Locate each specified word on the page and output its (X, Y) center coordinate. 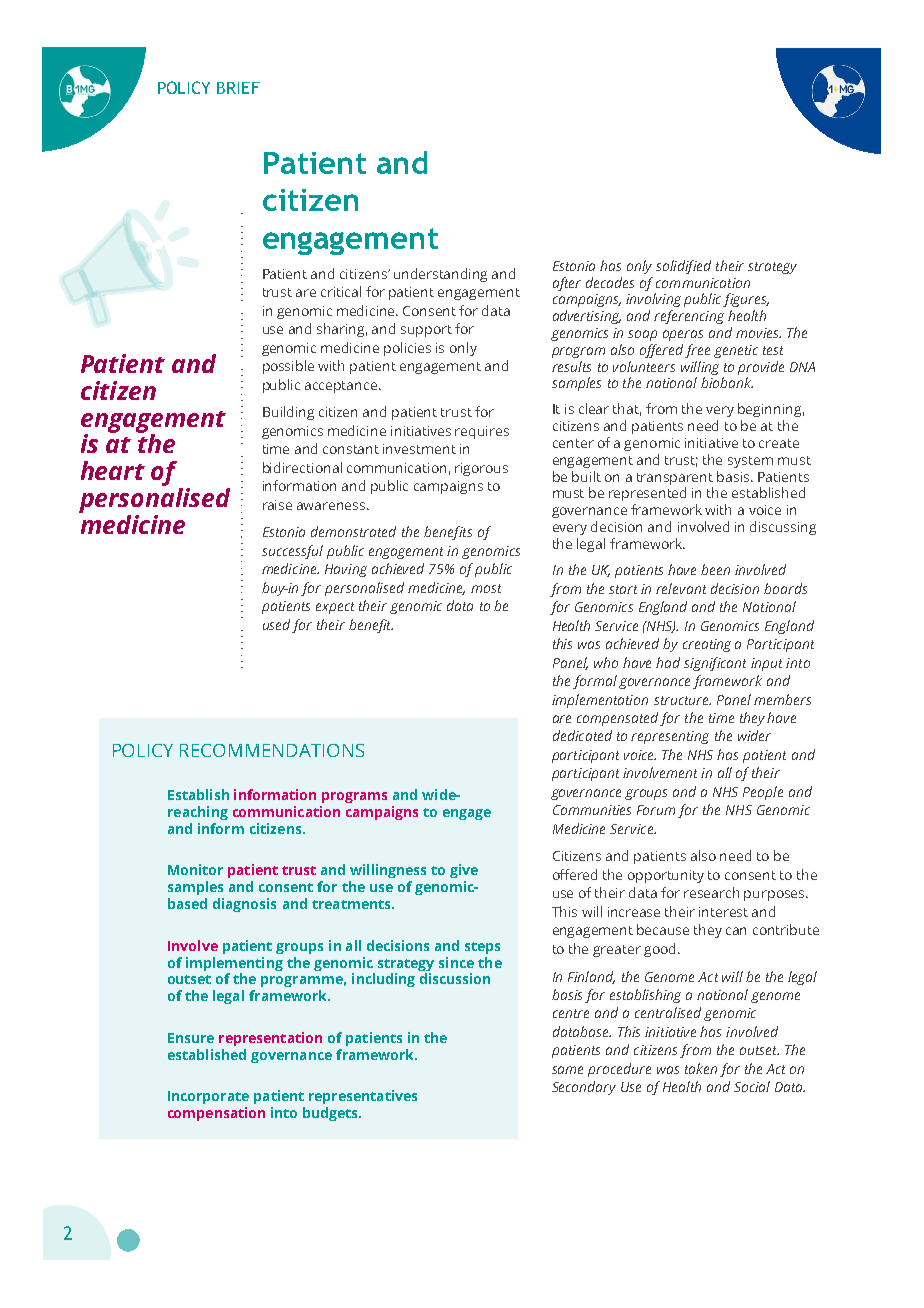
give (464, 871)
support (426, 331)
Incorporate (208, 1097)
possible (288, 367)
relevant (681, 588)
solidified (683, 267)
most (486, 588)
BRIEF (238, 88)
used (276, 624)
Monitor (195, 869)
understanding (440, 275)
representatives (363, 1097)
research (711, 892)
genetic (736, 351)
